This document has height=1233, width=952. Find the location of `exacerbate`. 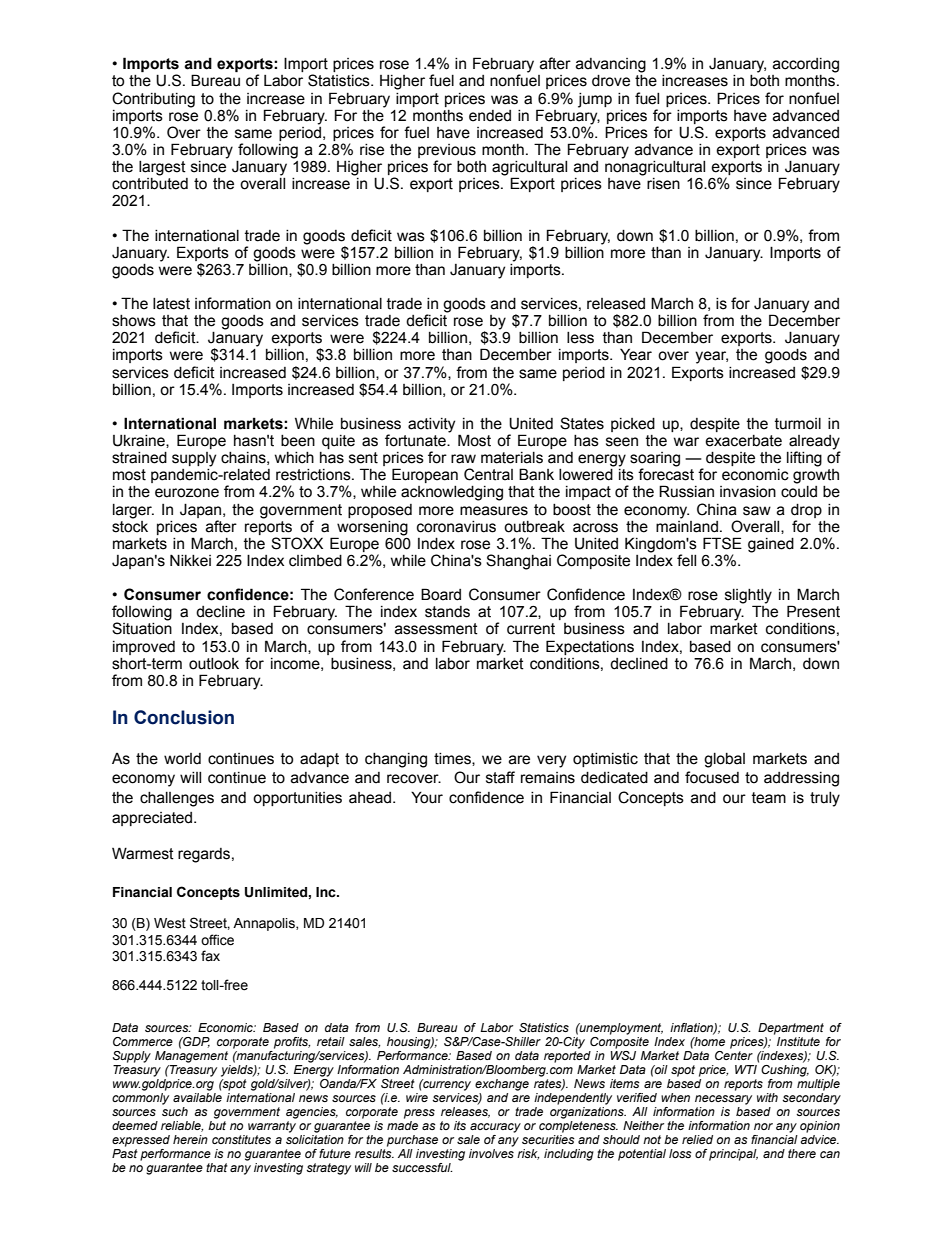

exacerbate is located at coordinates (743, 441).
